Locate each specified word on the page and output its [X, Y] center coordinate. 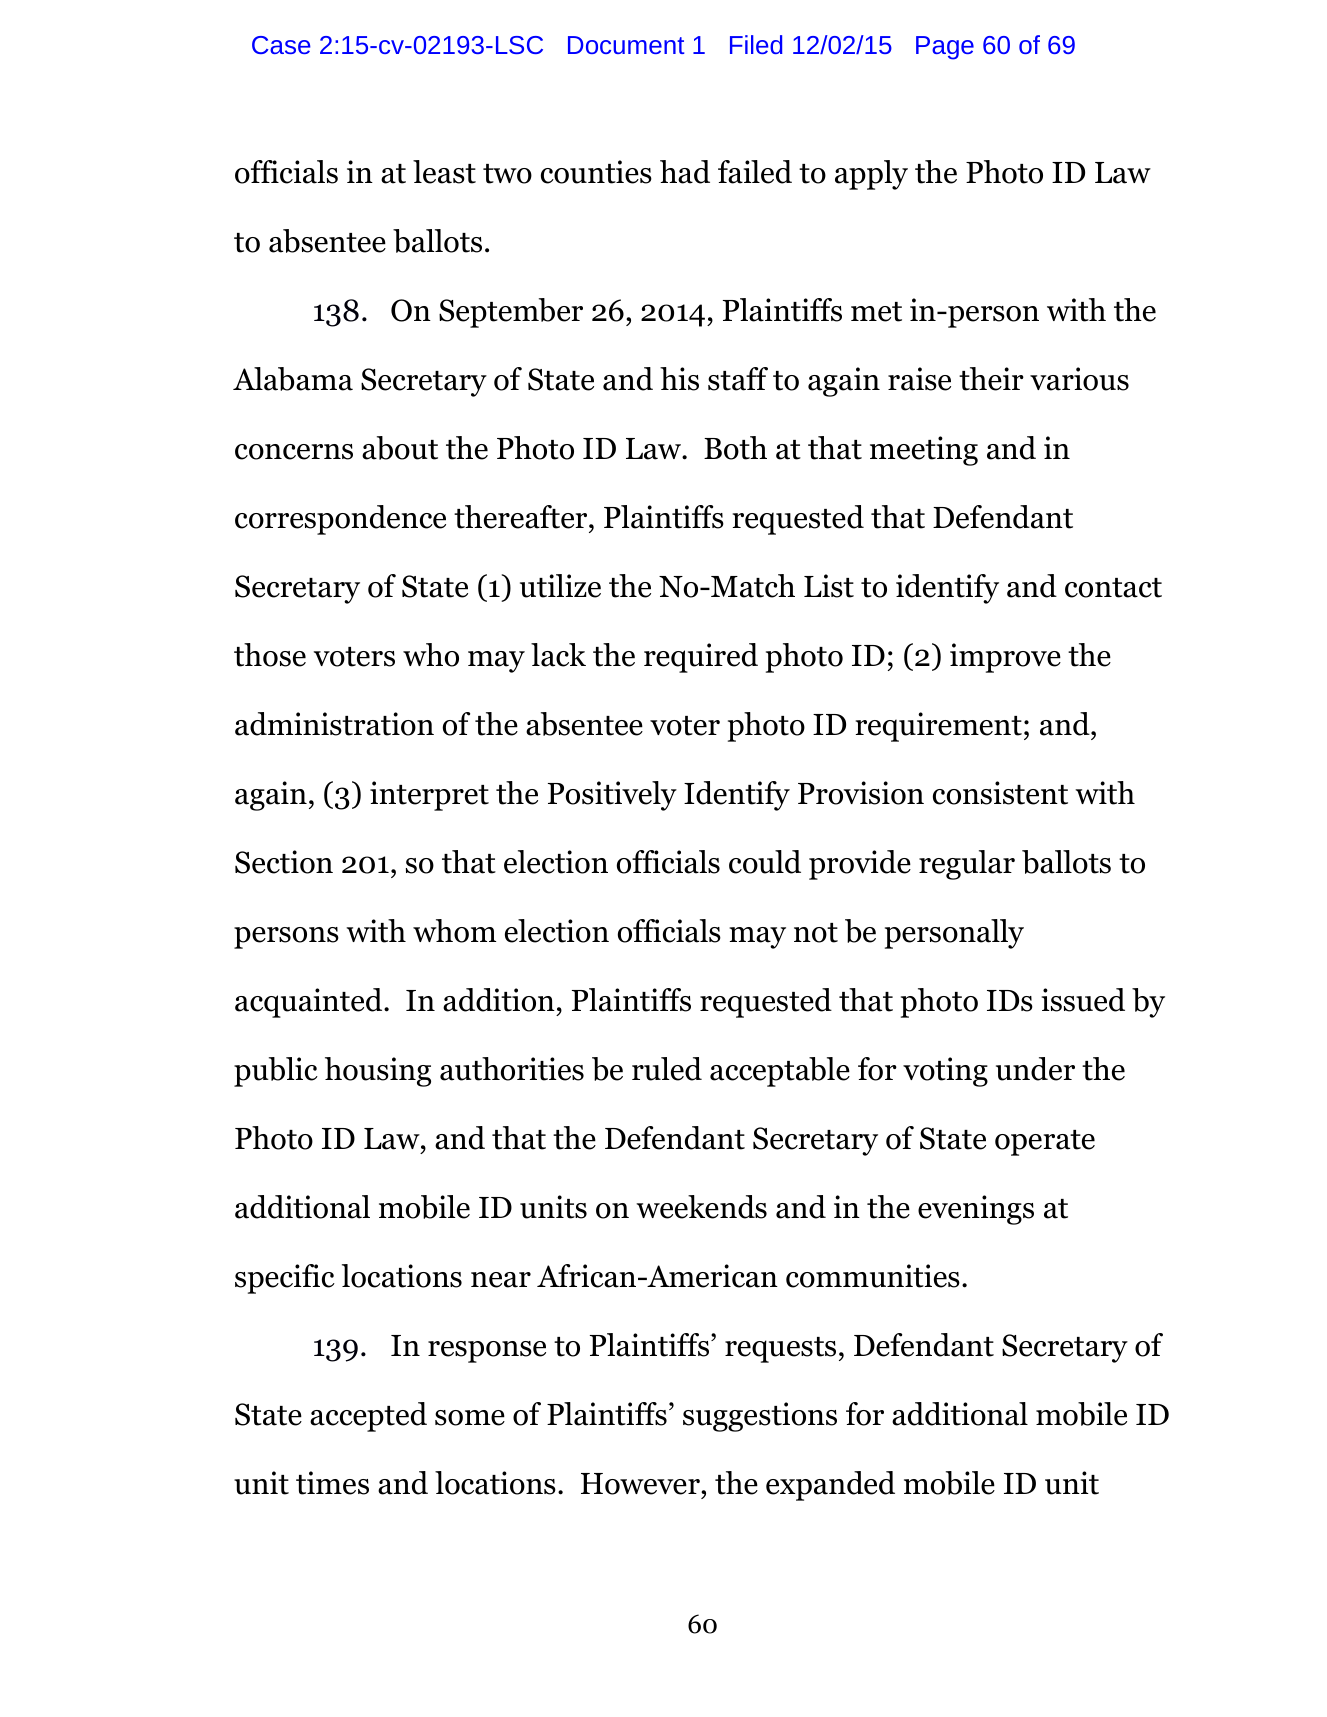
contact [1113, 588]
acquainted [310, 1003]
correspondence [340, 520]
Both [735, 448]
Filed [756, 44]
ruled [667, 1069]
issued [1083, 1000]
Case [281, 45]
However [641, 1484]
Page [945, 48]
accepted [368, 1417]
